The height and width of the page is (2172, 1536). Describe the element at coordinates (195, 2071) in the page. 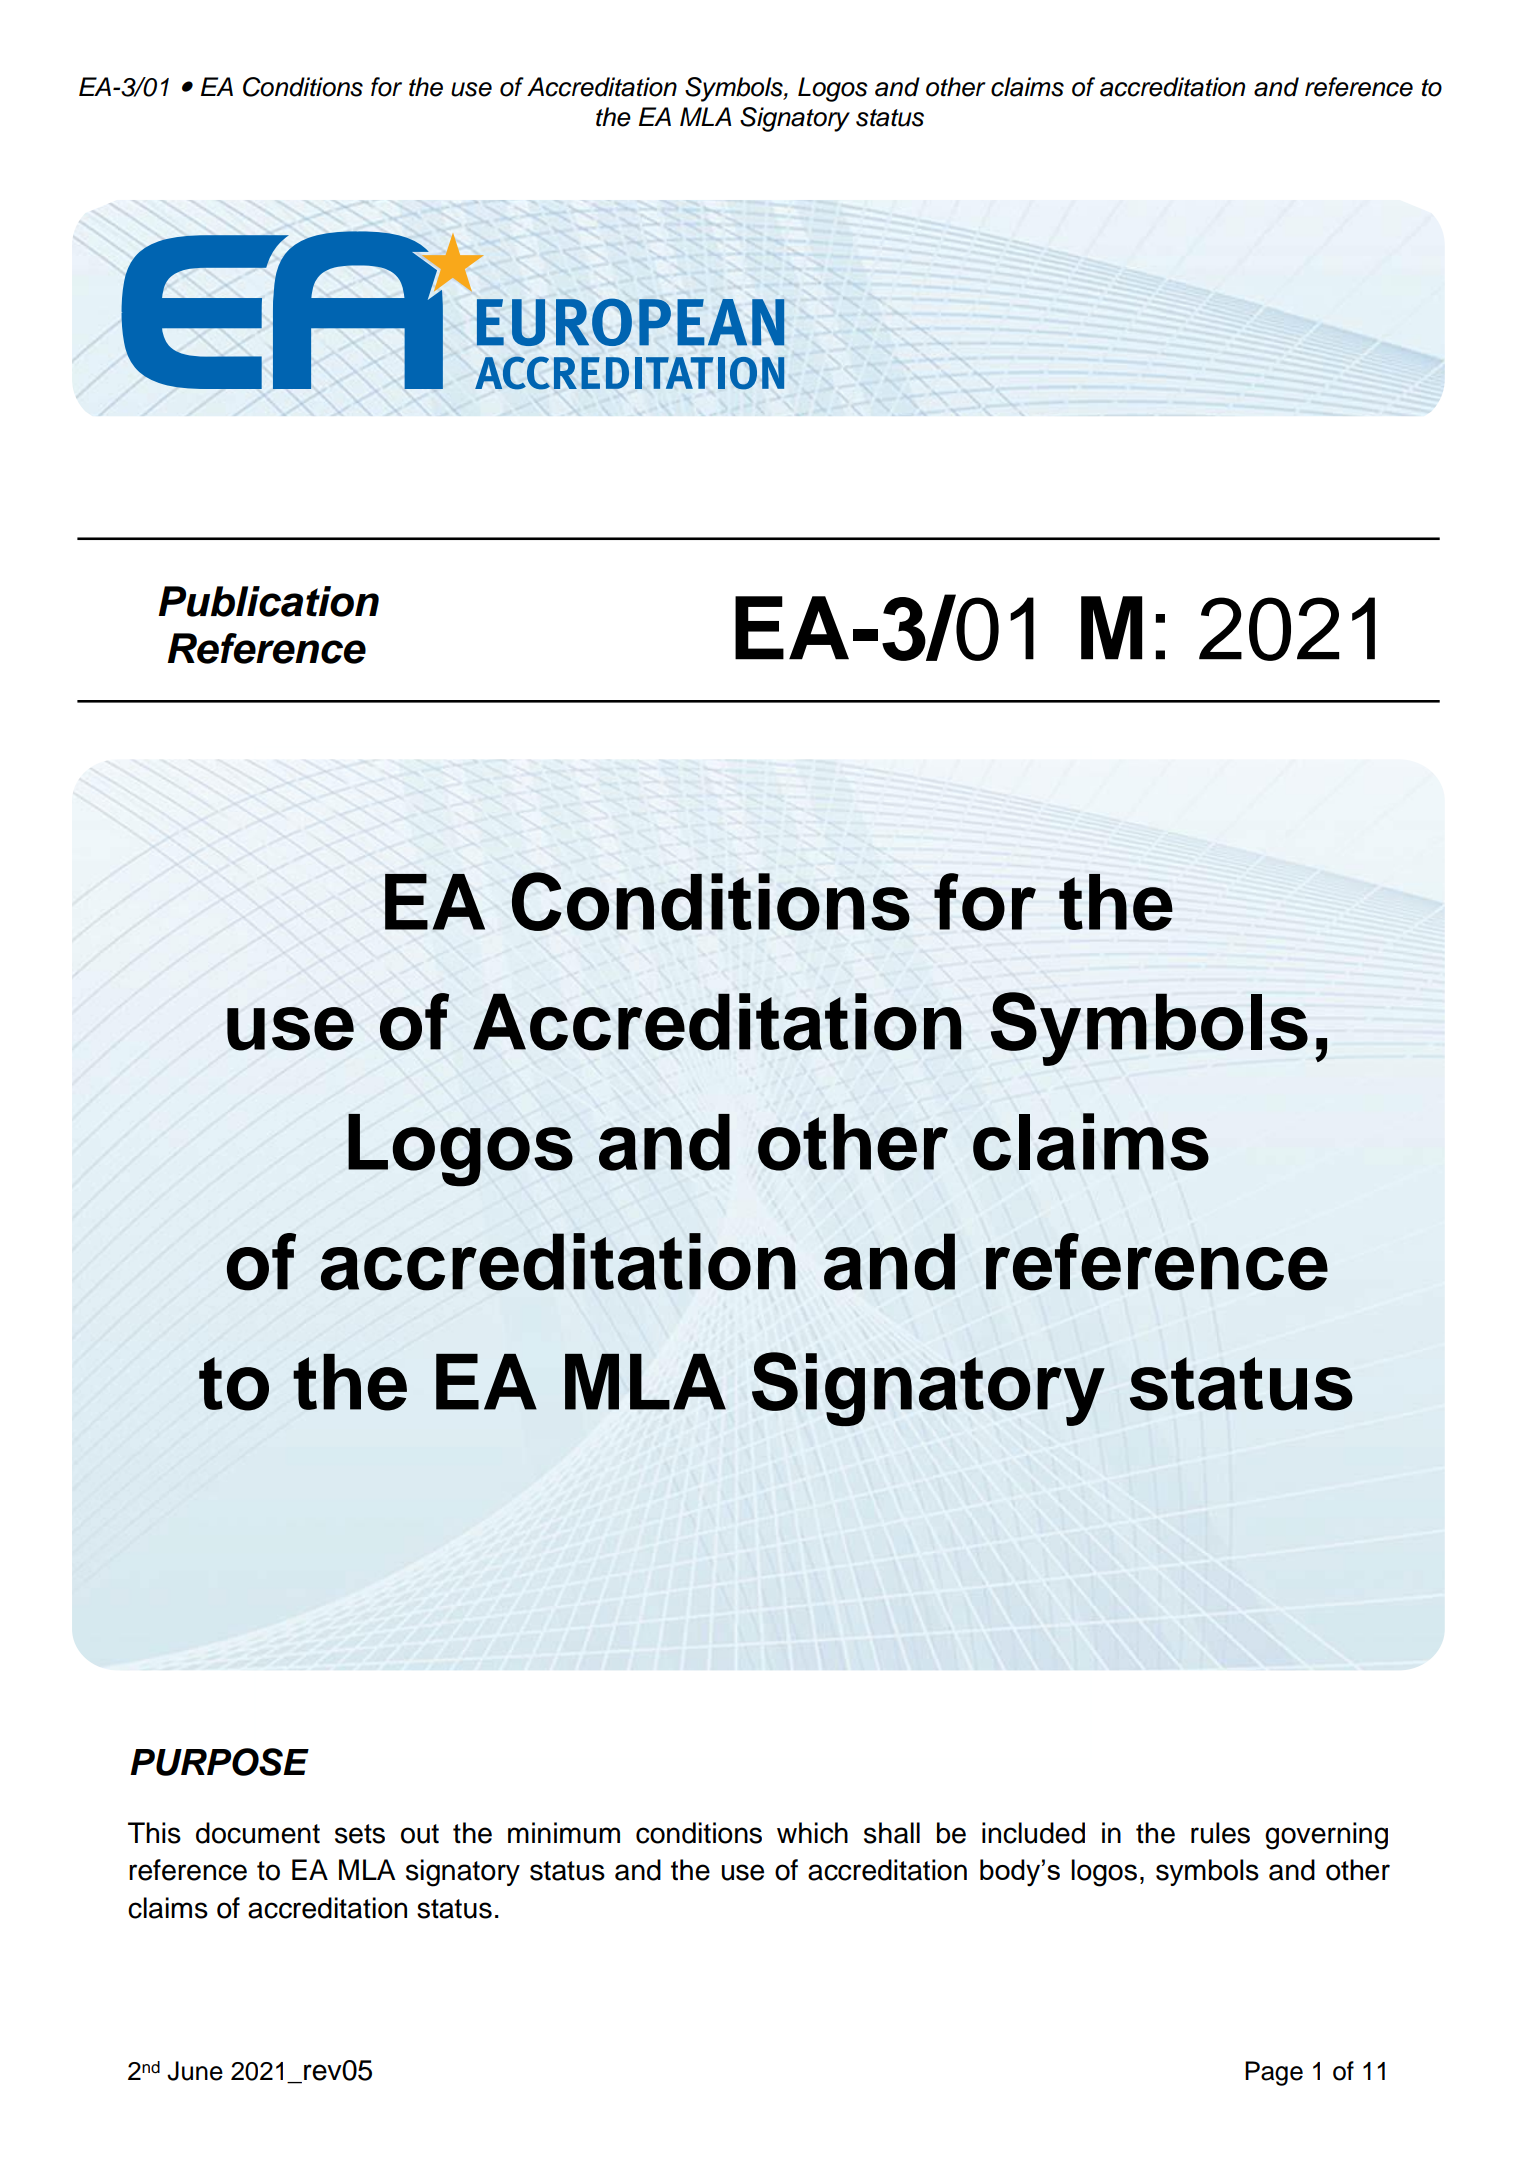

I see `June` at that location.
